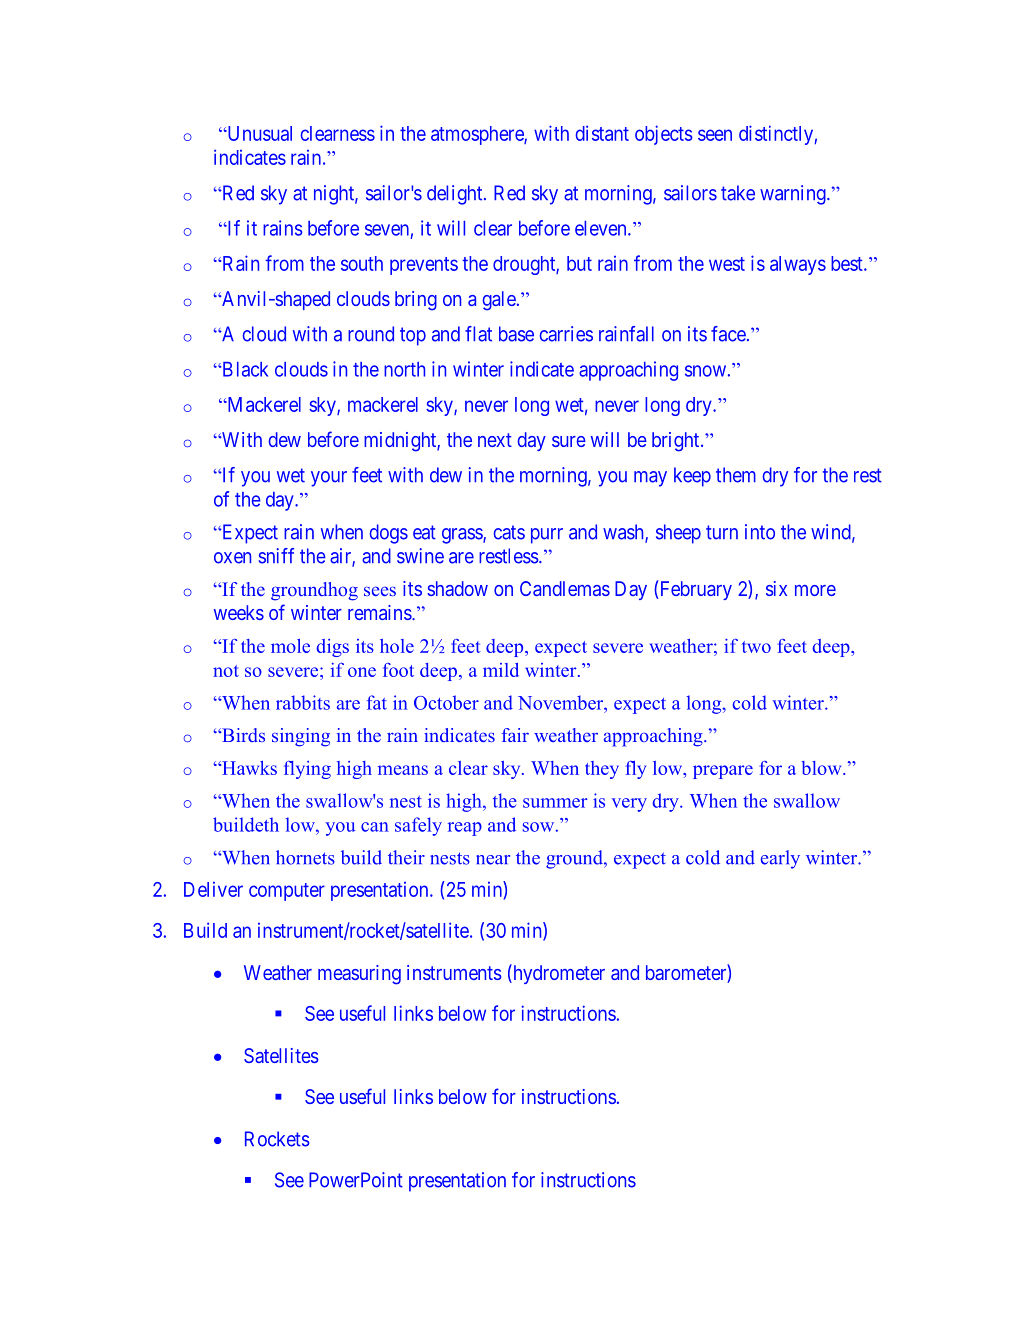 This screenshot has height=1338, width=1034. Describe the element at coordinates (478, 135) in the screenshot. I see `atmosphere` at that location.
